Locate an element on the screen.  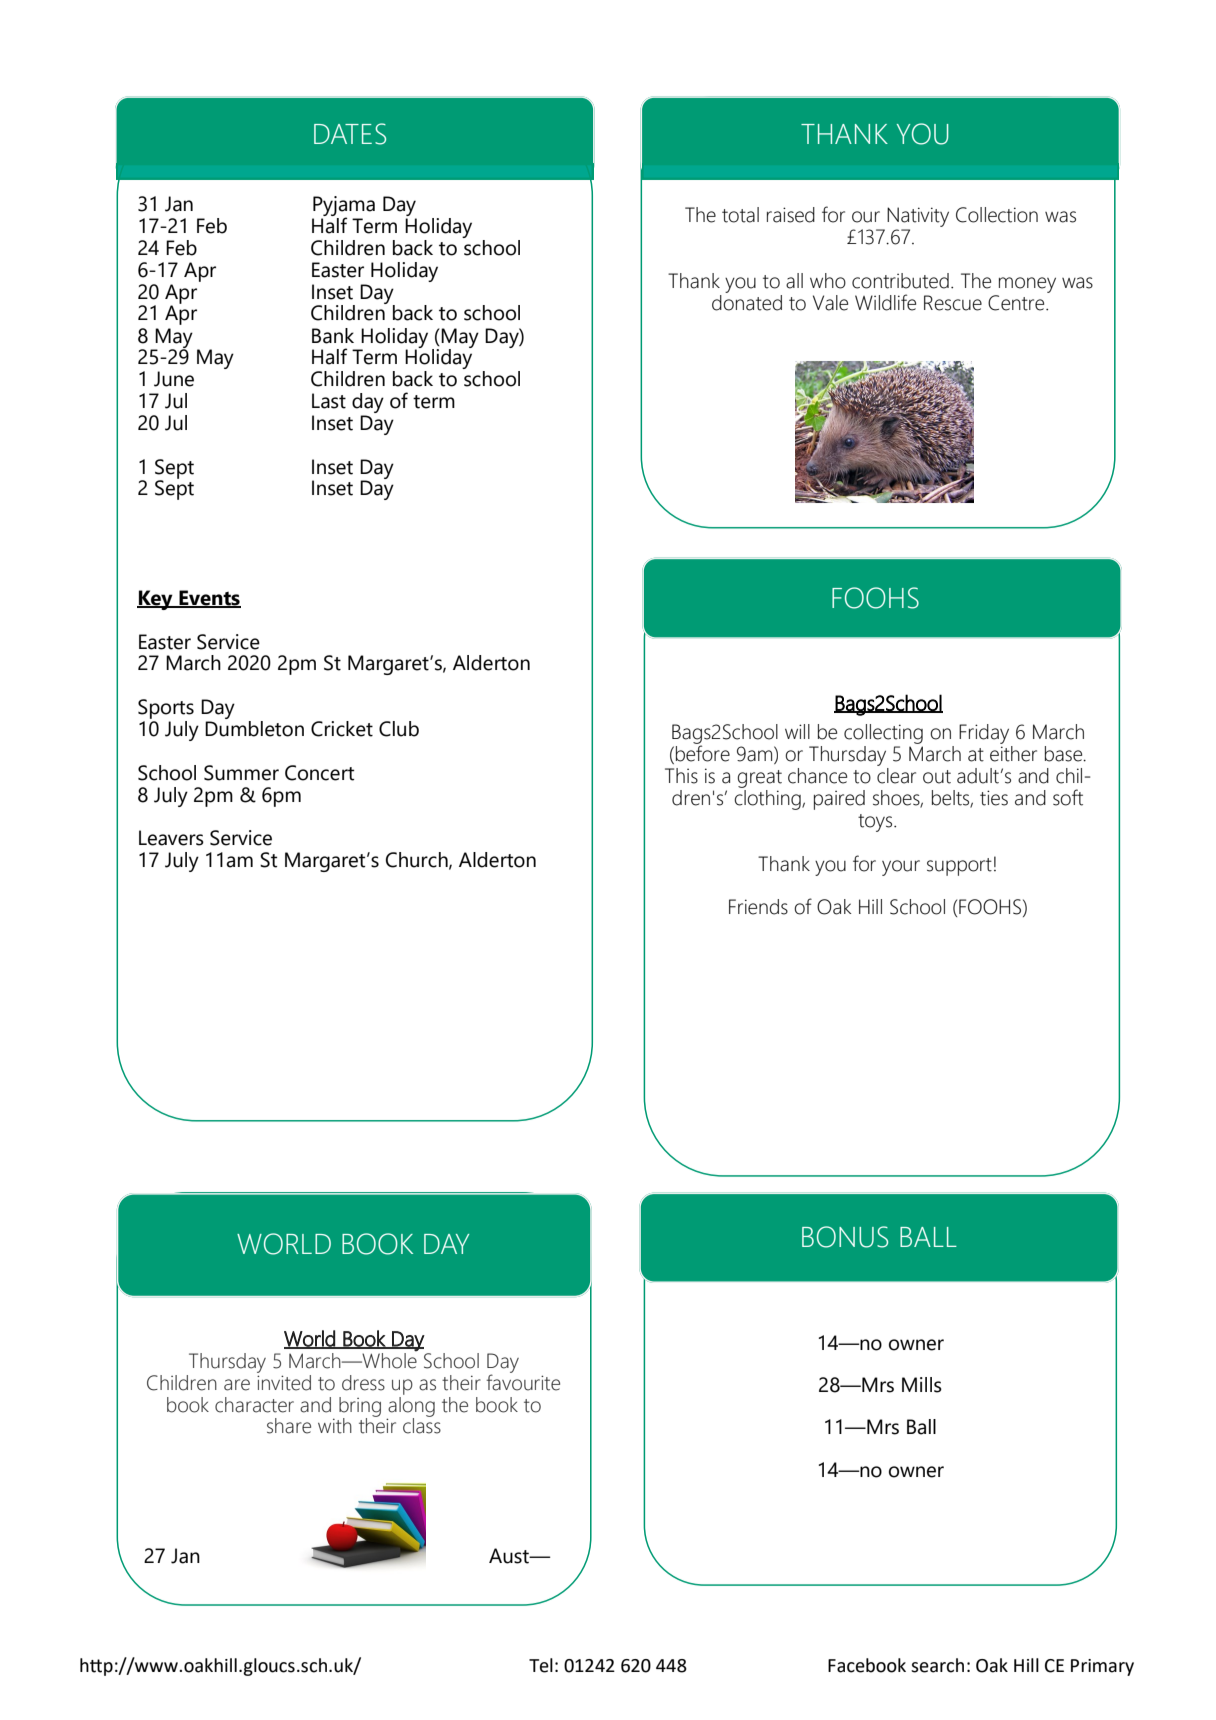
Friday is located at coordinates (985, 735).
